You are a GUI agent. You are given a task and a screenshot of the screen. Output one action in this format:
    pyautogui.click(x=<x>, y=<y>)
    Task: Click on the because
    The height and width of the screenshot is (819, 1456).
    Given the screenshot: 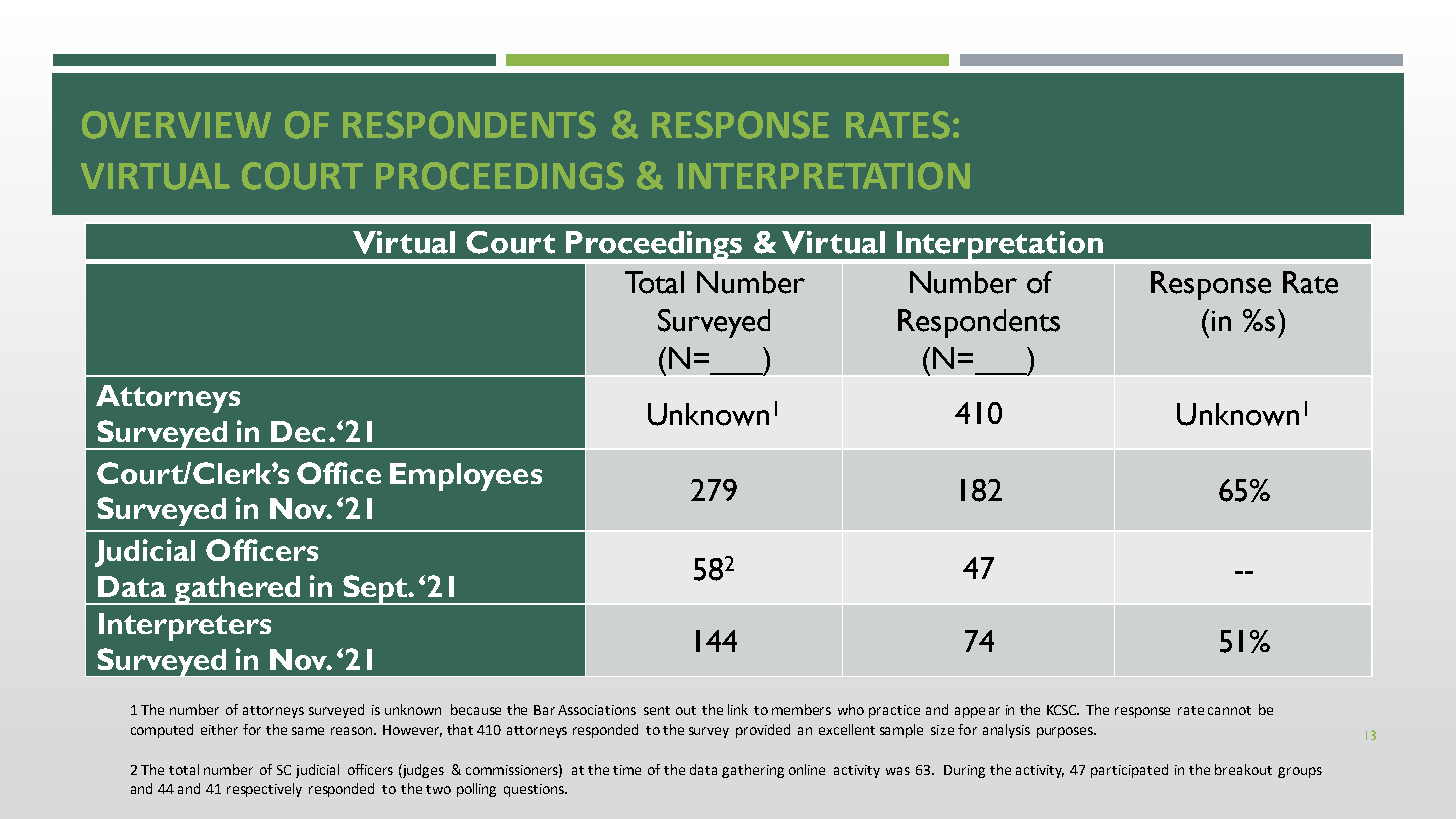 What is the action you would take?
    pyautogui.click(x=476, y=709)
